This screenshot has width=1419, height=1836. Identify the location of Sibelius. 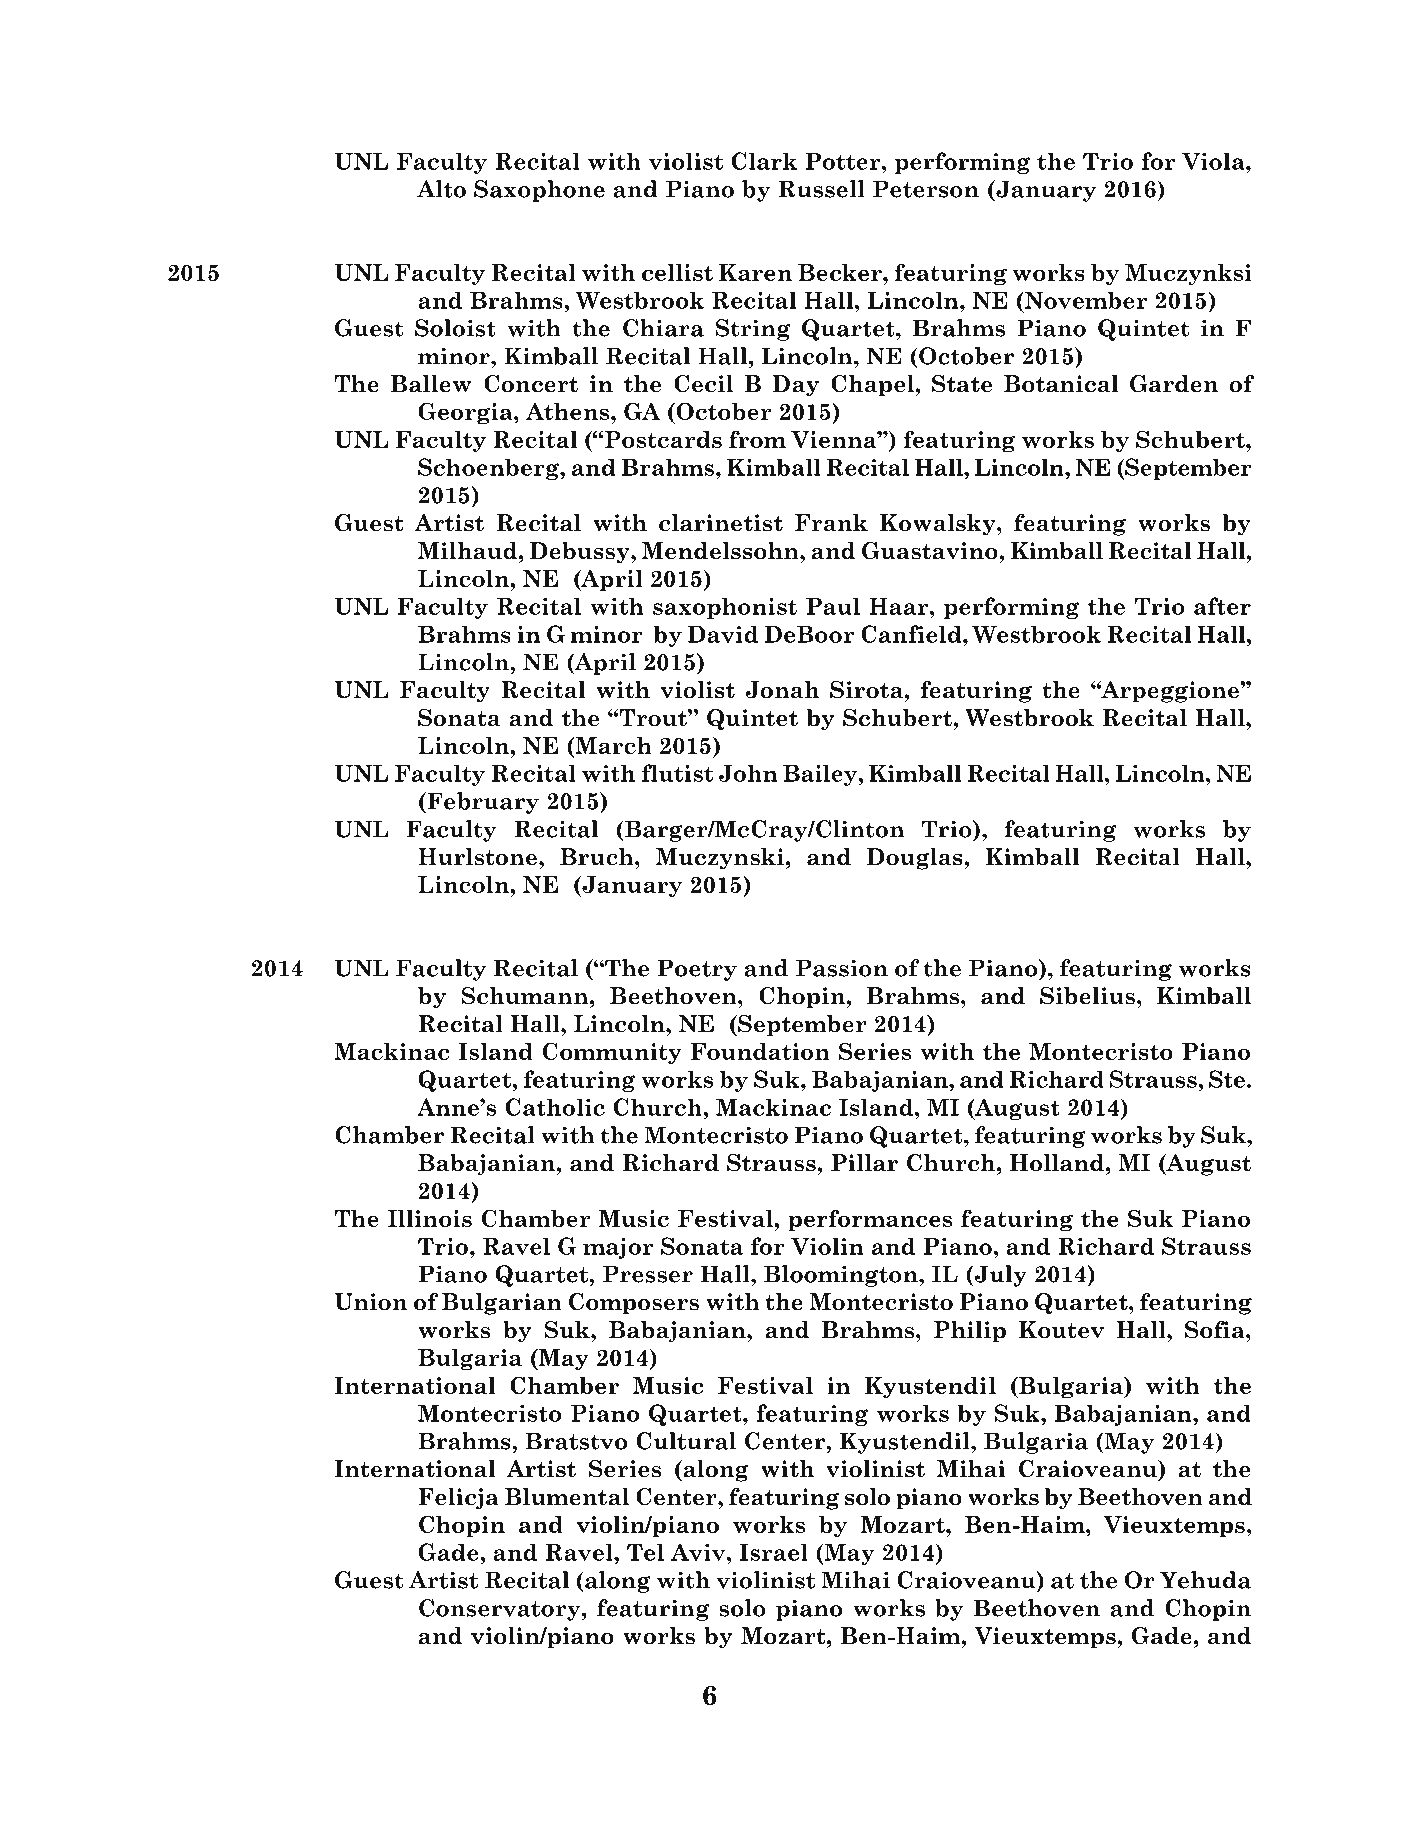
(1087, 996).
